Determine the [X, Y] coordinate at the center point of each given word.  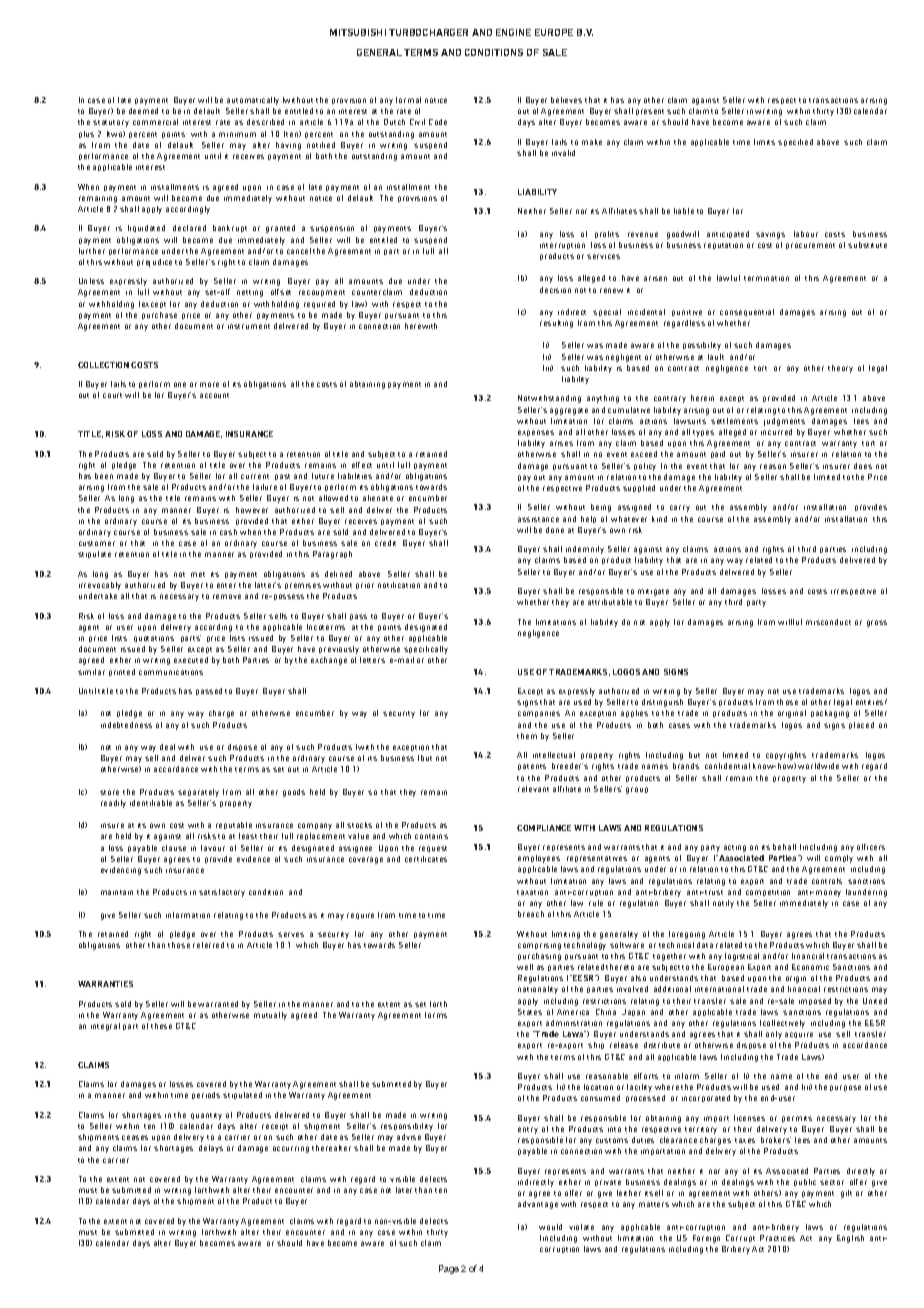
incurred [776, 432]
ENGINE [513, 32]
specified [795, 142]
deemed [143, 111]
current [255, 476]
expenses [536, 433]
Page [449, 1269]
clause [174, 848]
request [433, 849]
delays [211, 1149]
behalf [784, 847]
